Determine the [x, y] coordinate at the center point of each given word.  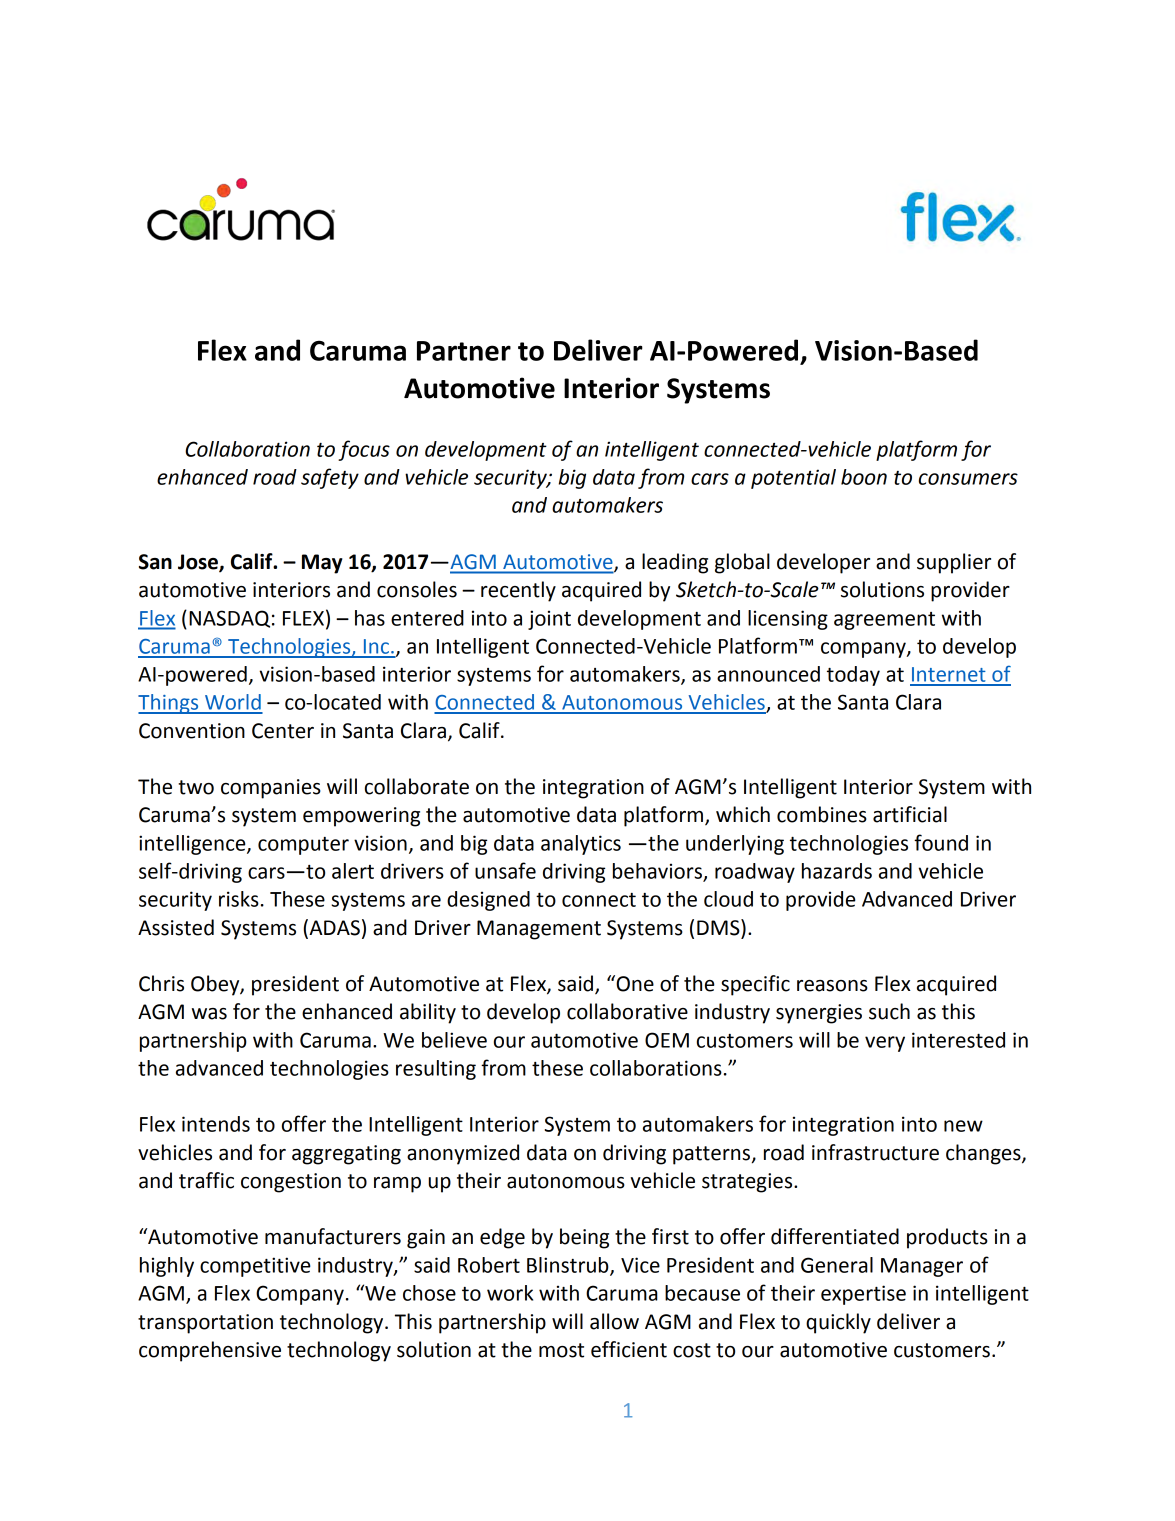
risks [239, 899]
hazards [837, 871]
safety [330, 478]
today [853, 676]
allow [614, 1321]
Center [283, 731]
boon [864, 477]
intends [216, 1124]
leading [675, 563]
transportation [205, 1324]
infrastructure [875, 1152]
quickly [838, 1323]
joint [549, 620]
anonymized [463, 1154]
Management [539, 930]
